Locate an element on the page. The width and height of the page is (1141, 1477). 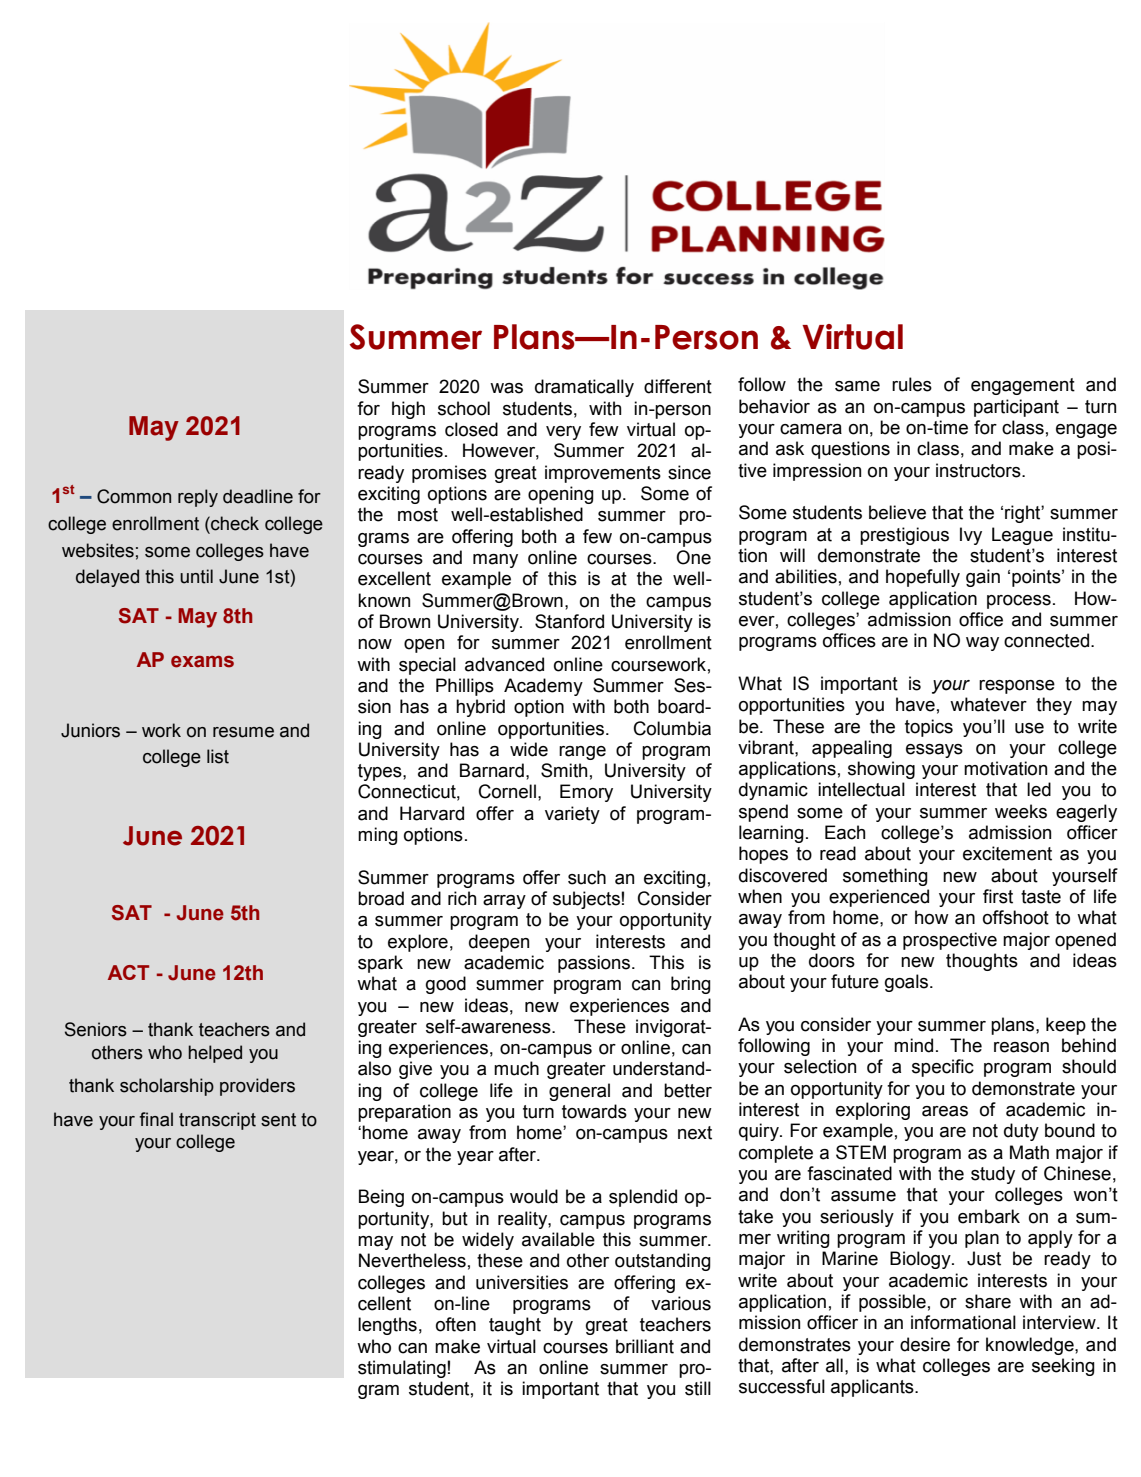
lengths is located at coordinates (387, 1326).
